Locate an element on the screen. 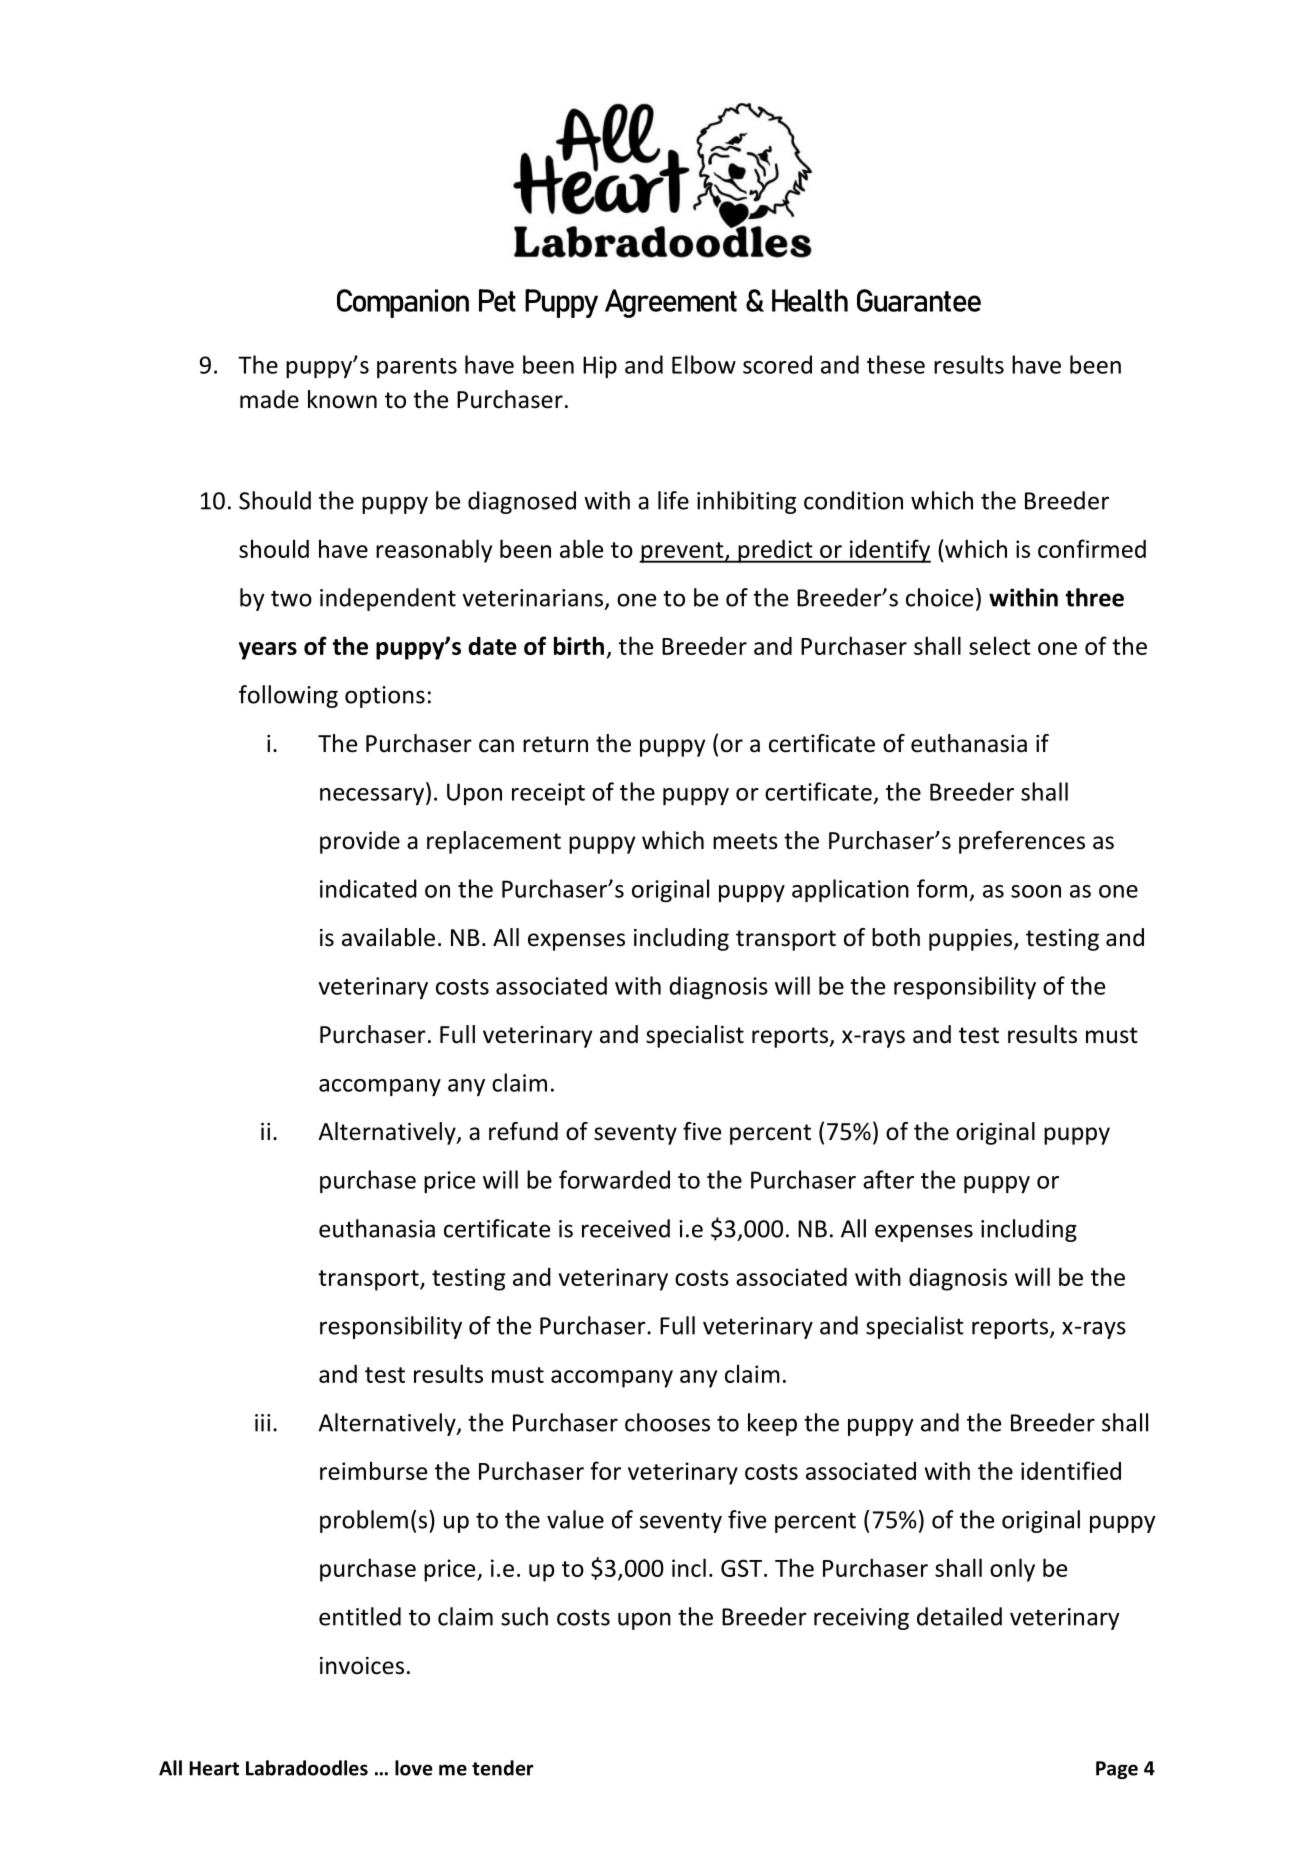 This screenshot has width=1315, height=1859. Guarantee is located at coordinates (919, 300).
